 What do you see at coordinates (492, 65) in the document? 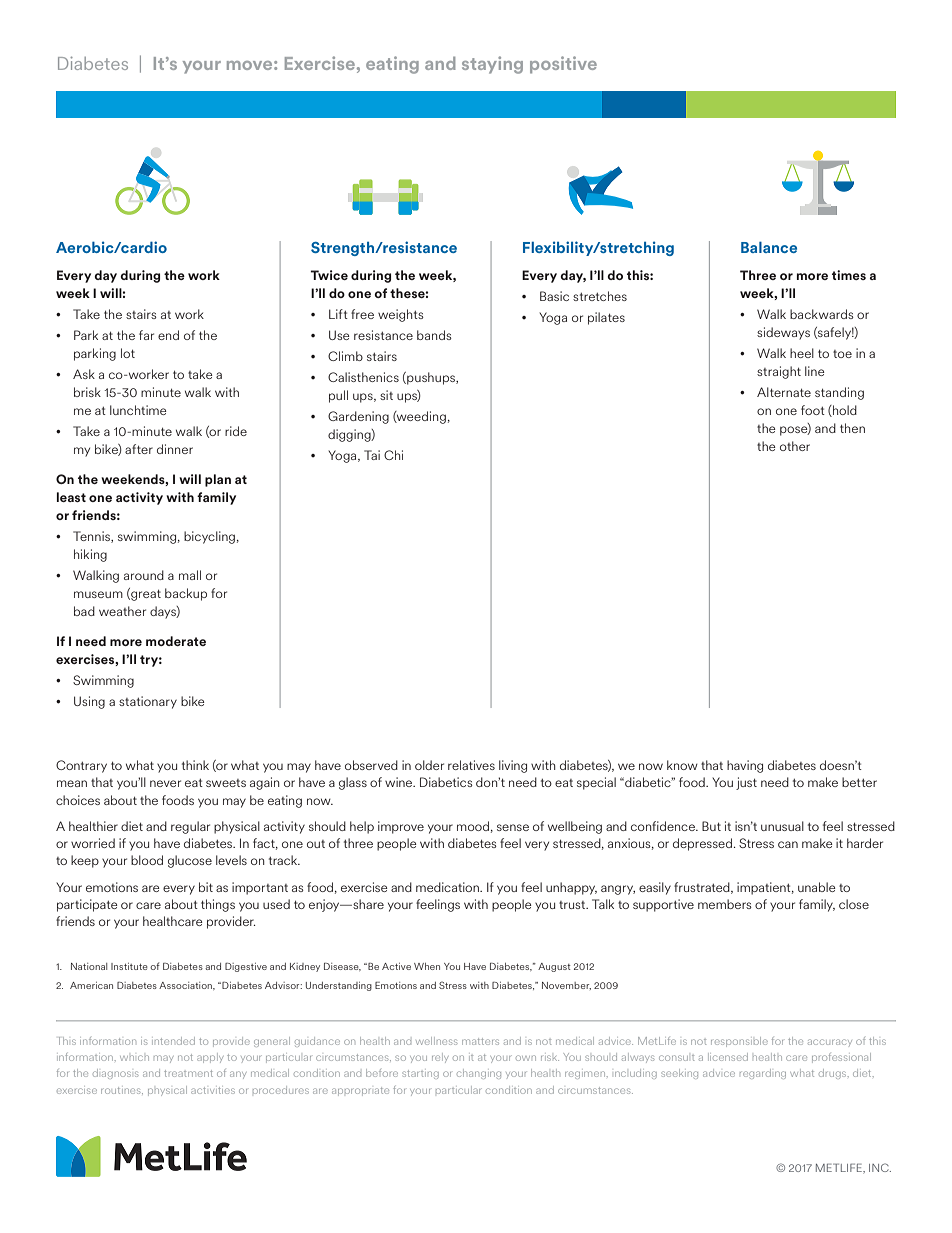
I see `staying` at bounding box center [492, 65].
